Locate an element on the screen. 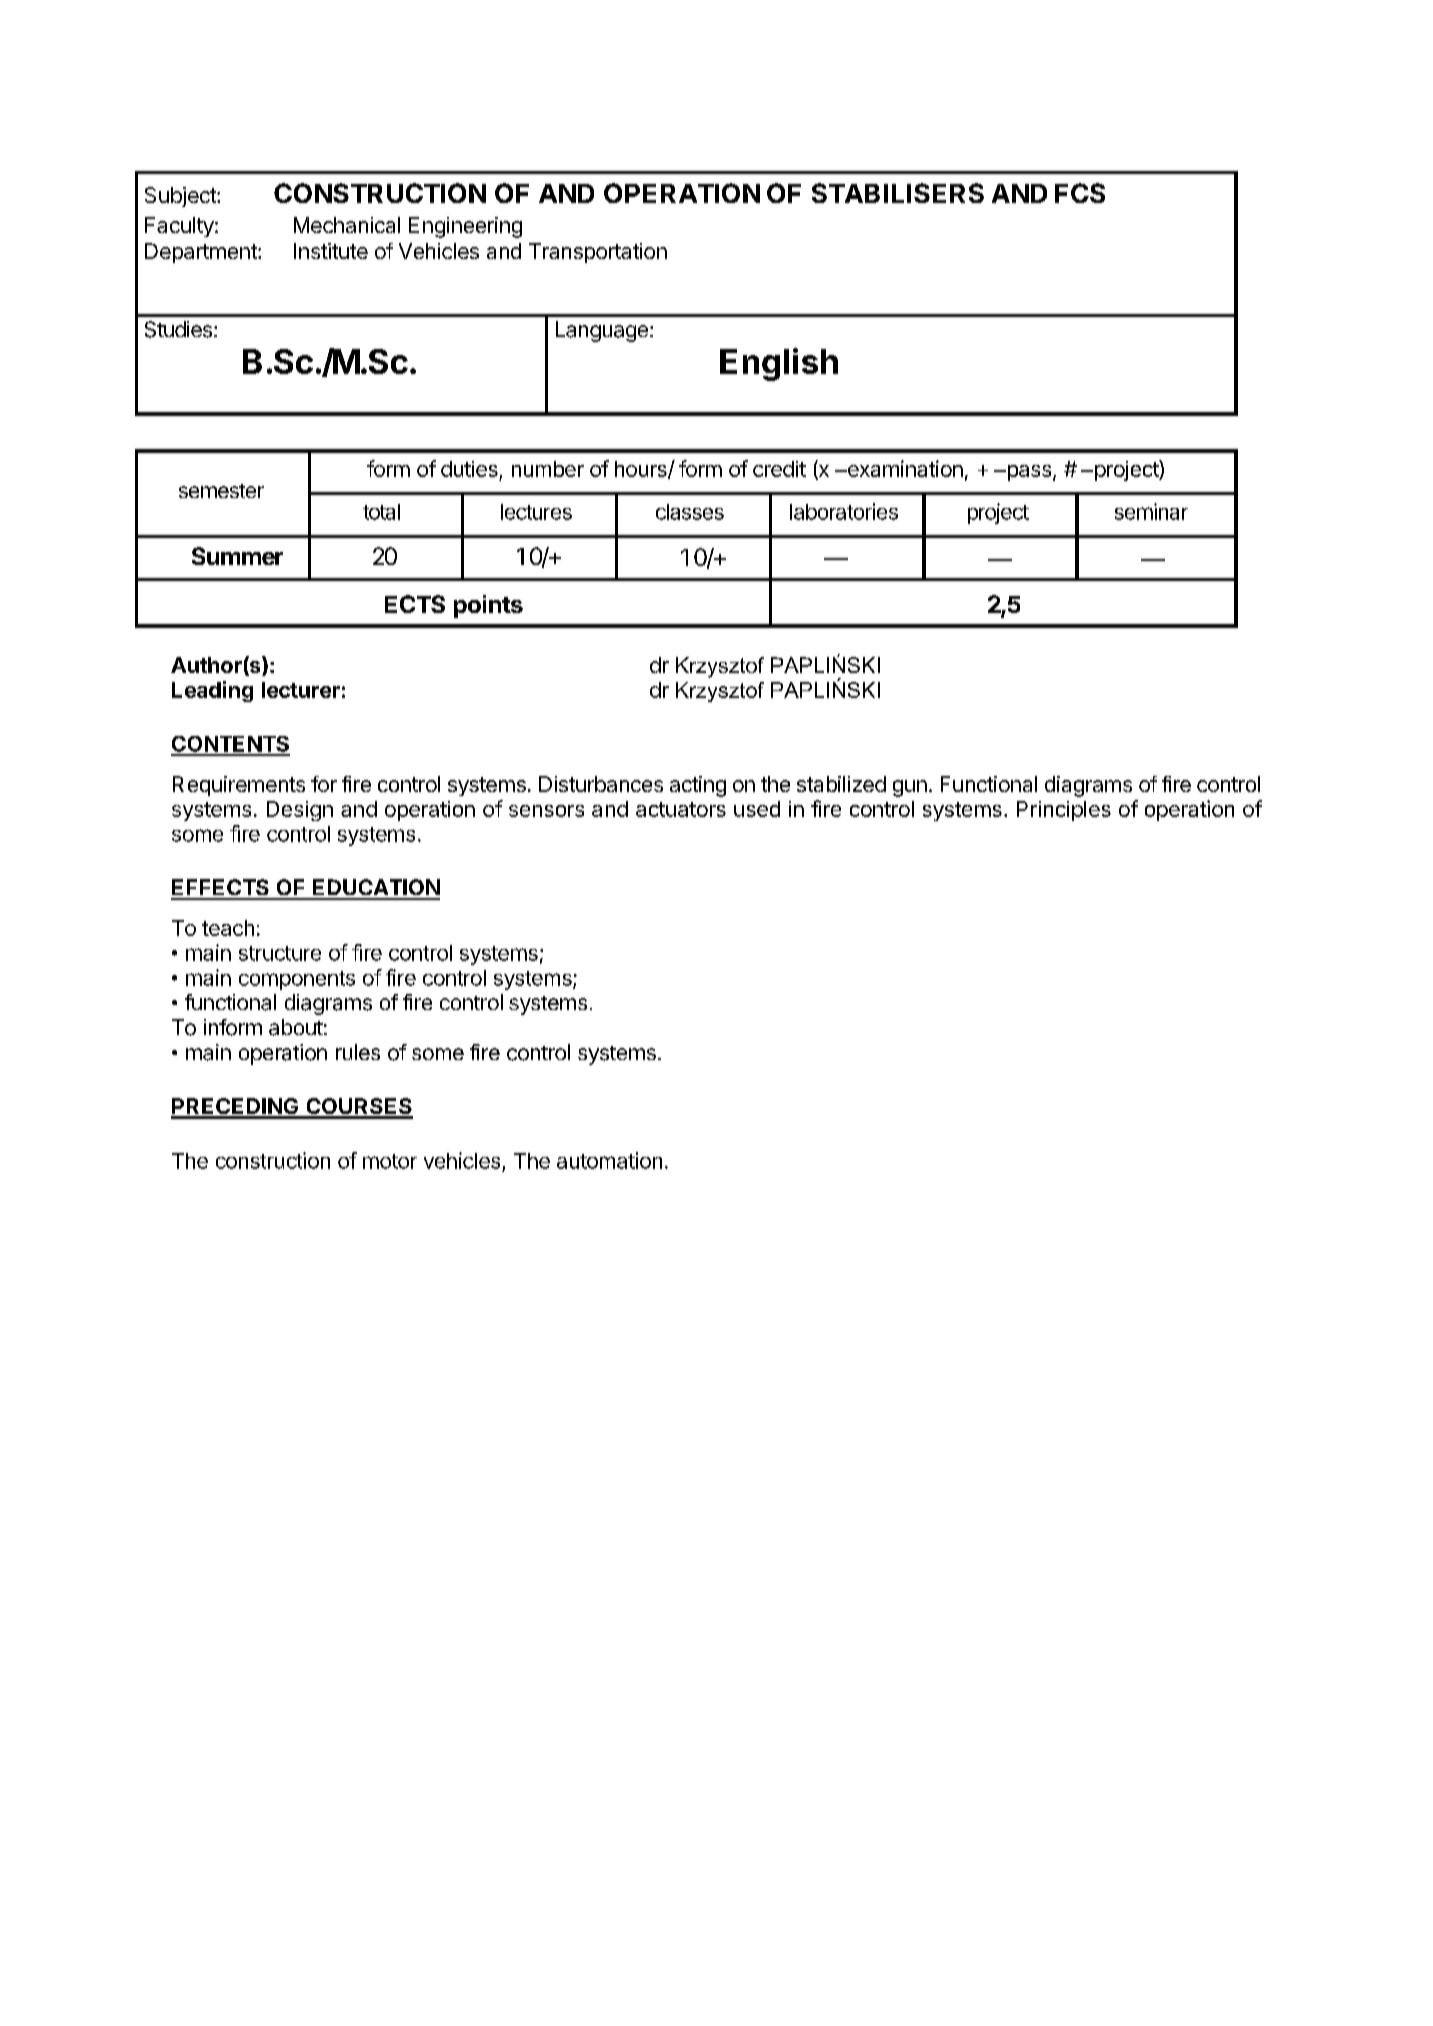 The width and height of the screenshot is (1433, 2026). motor is located at coordinates (390, 1161).
